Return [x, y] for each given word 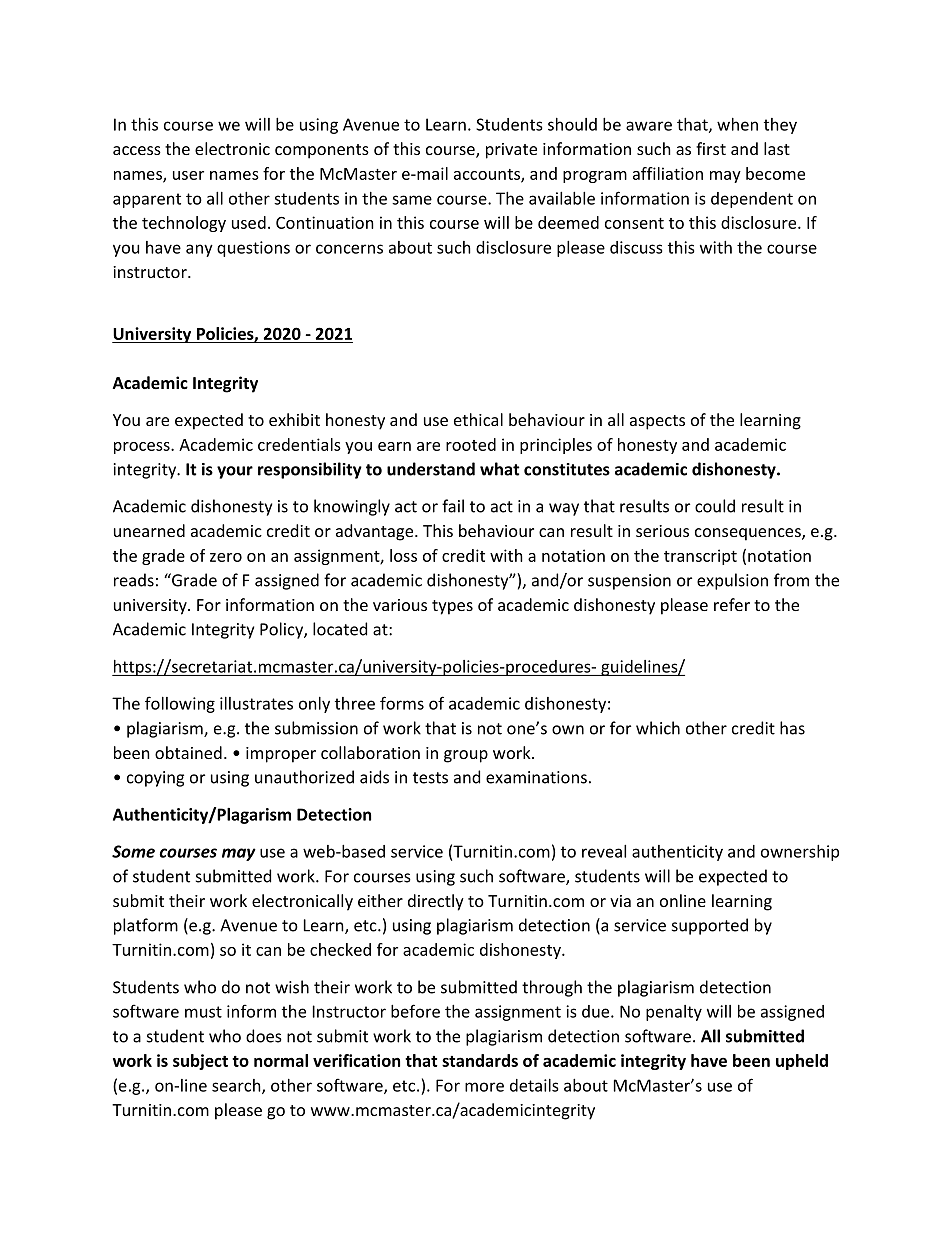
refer [732, 604]
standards [480, 1060]
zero [226, 557]
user [188, 175]
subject [200, 1062]
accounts [488, 175]
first [711, 148]
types [452, 607]
